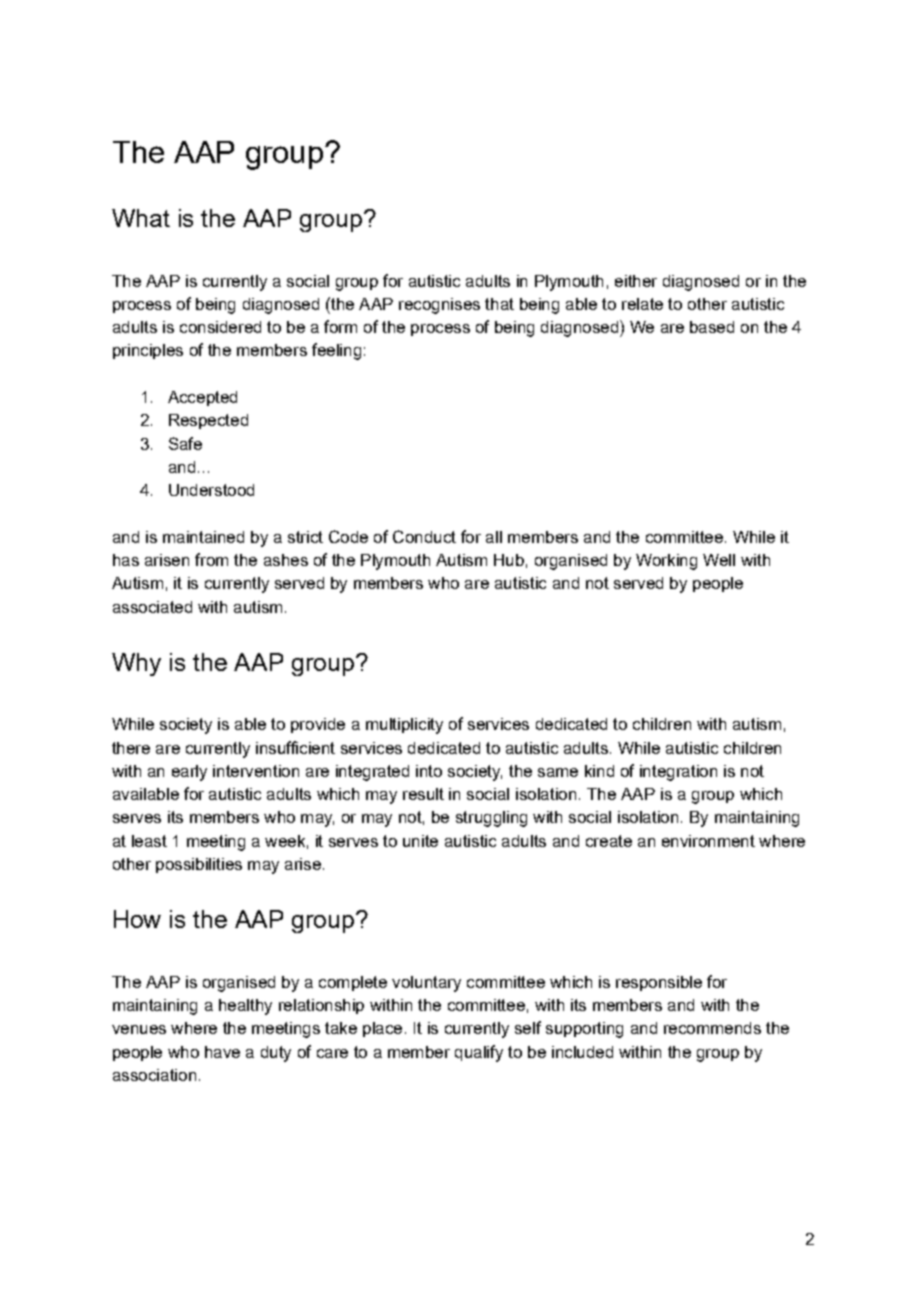  Describe the element at coordinates (404, 726) in the screenshot. I see `multiplicity` at that location.
